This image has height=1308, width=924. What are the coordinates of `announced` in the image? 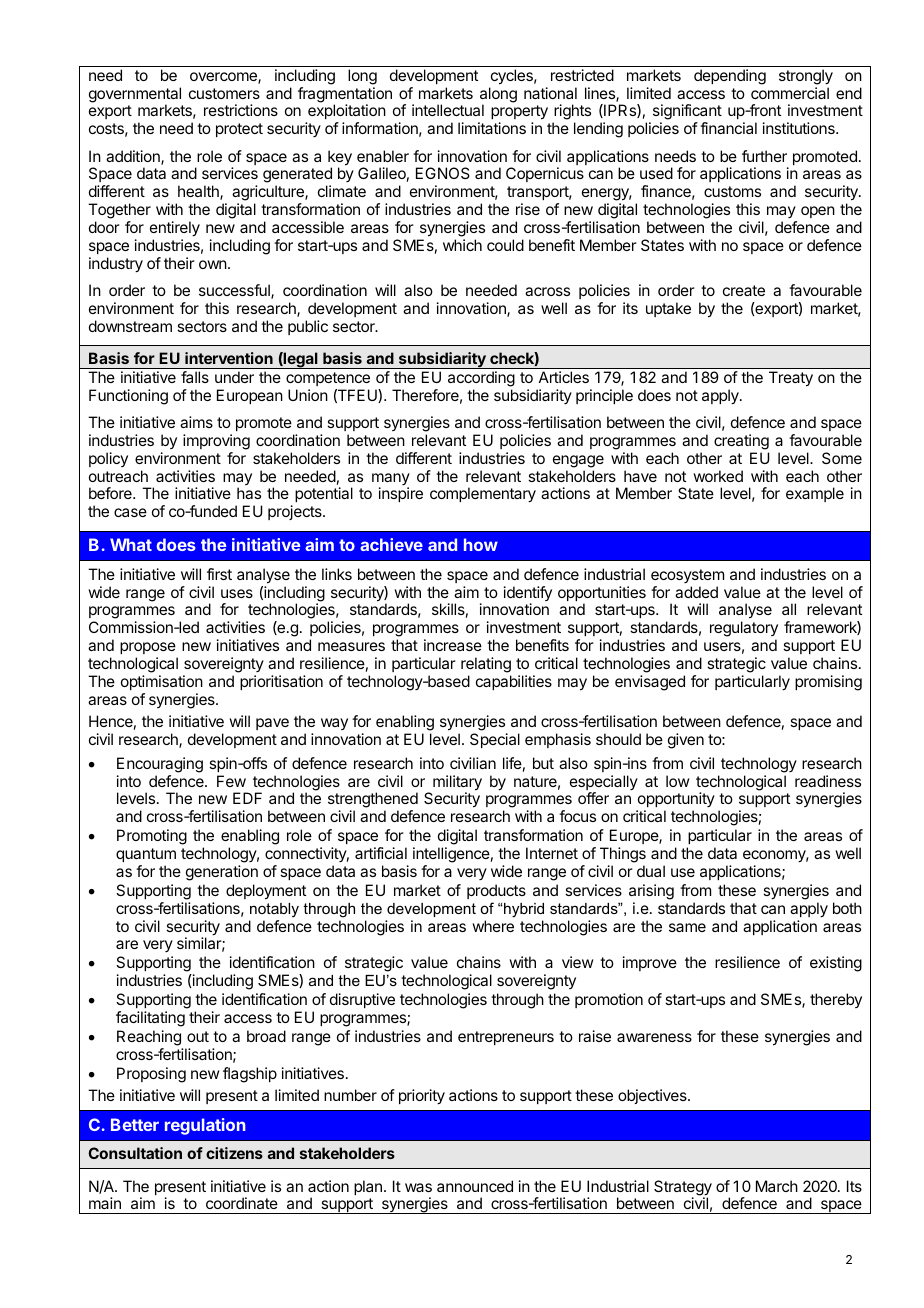 It's located at (475, 1186).
